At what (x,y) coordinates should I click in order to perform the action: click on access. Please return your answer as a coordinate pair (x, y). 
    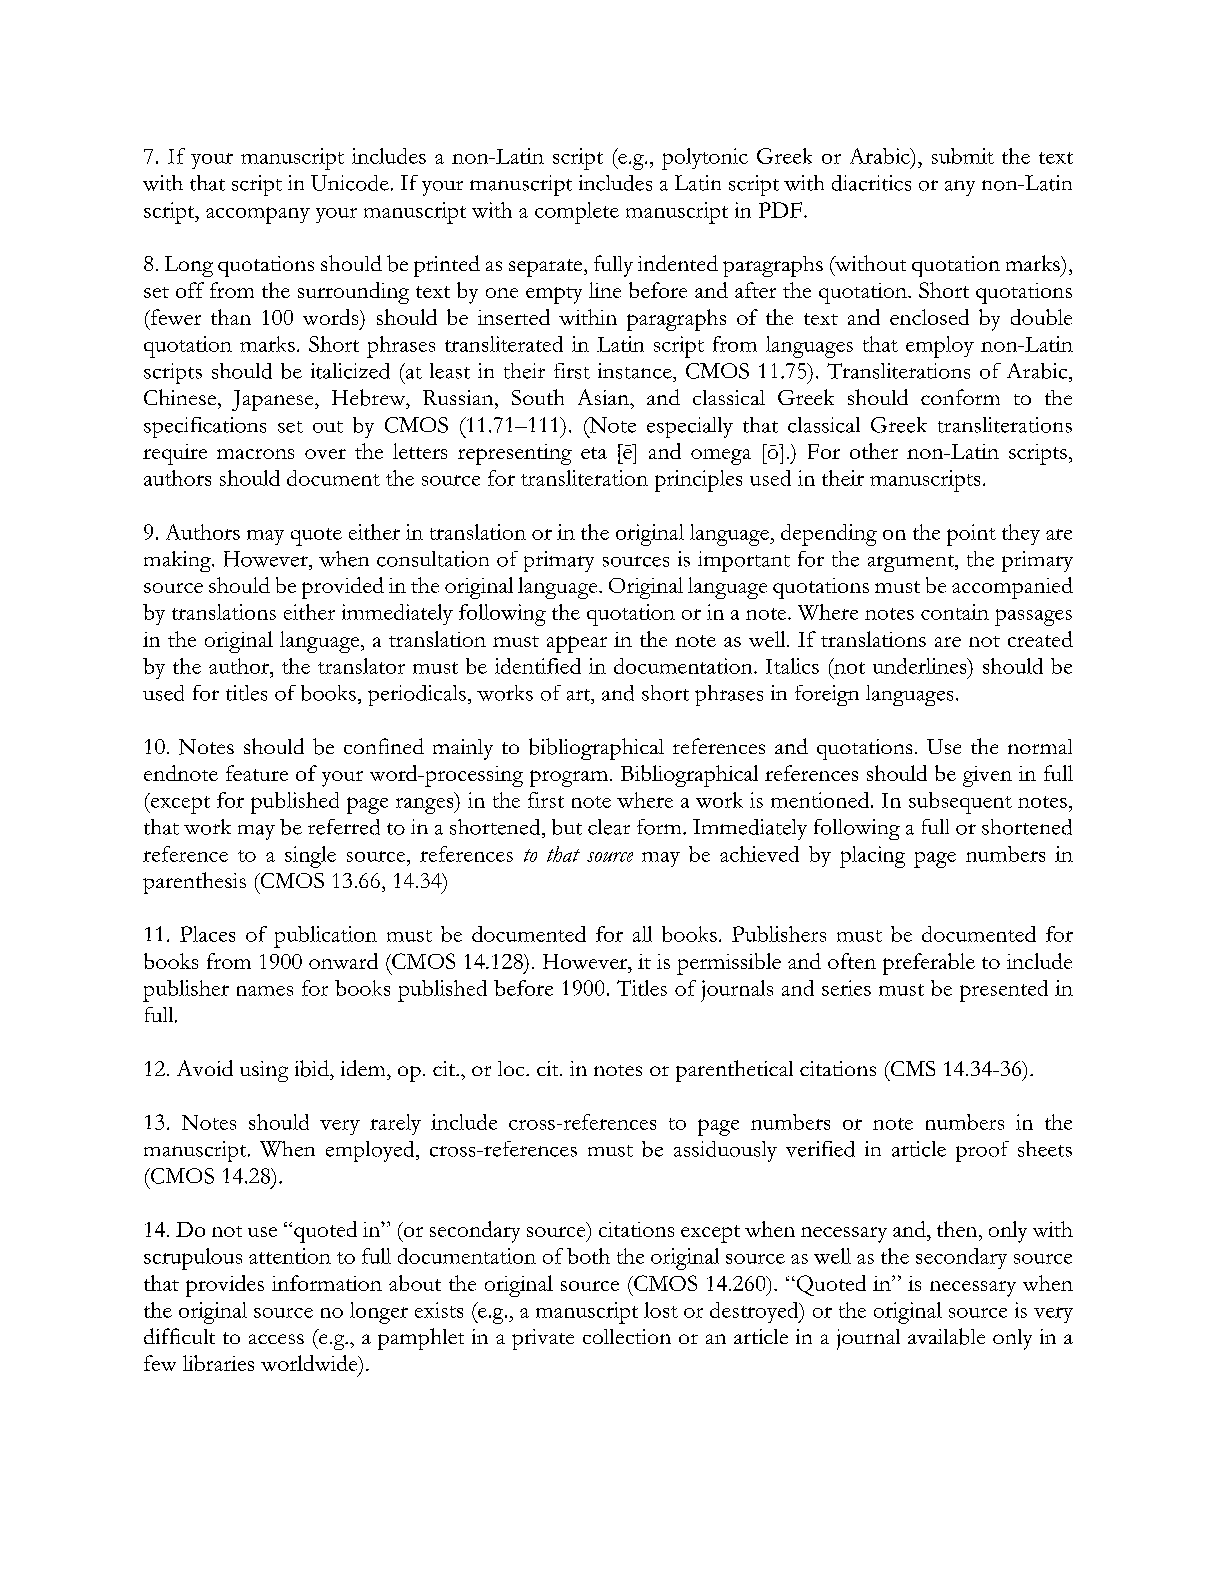
    Looking at the image, I should click on (276, 1339).
